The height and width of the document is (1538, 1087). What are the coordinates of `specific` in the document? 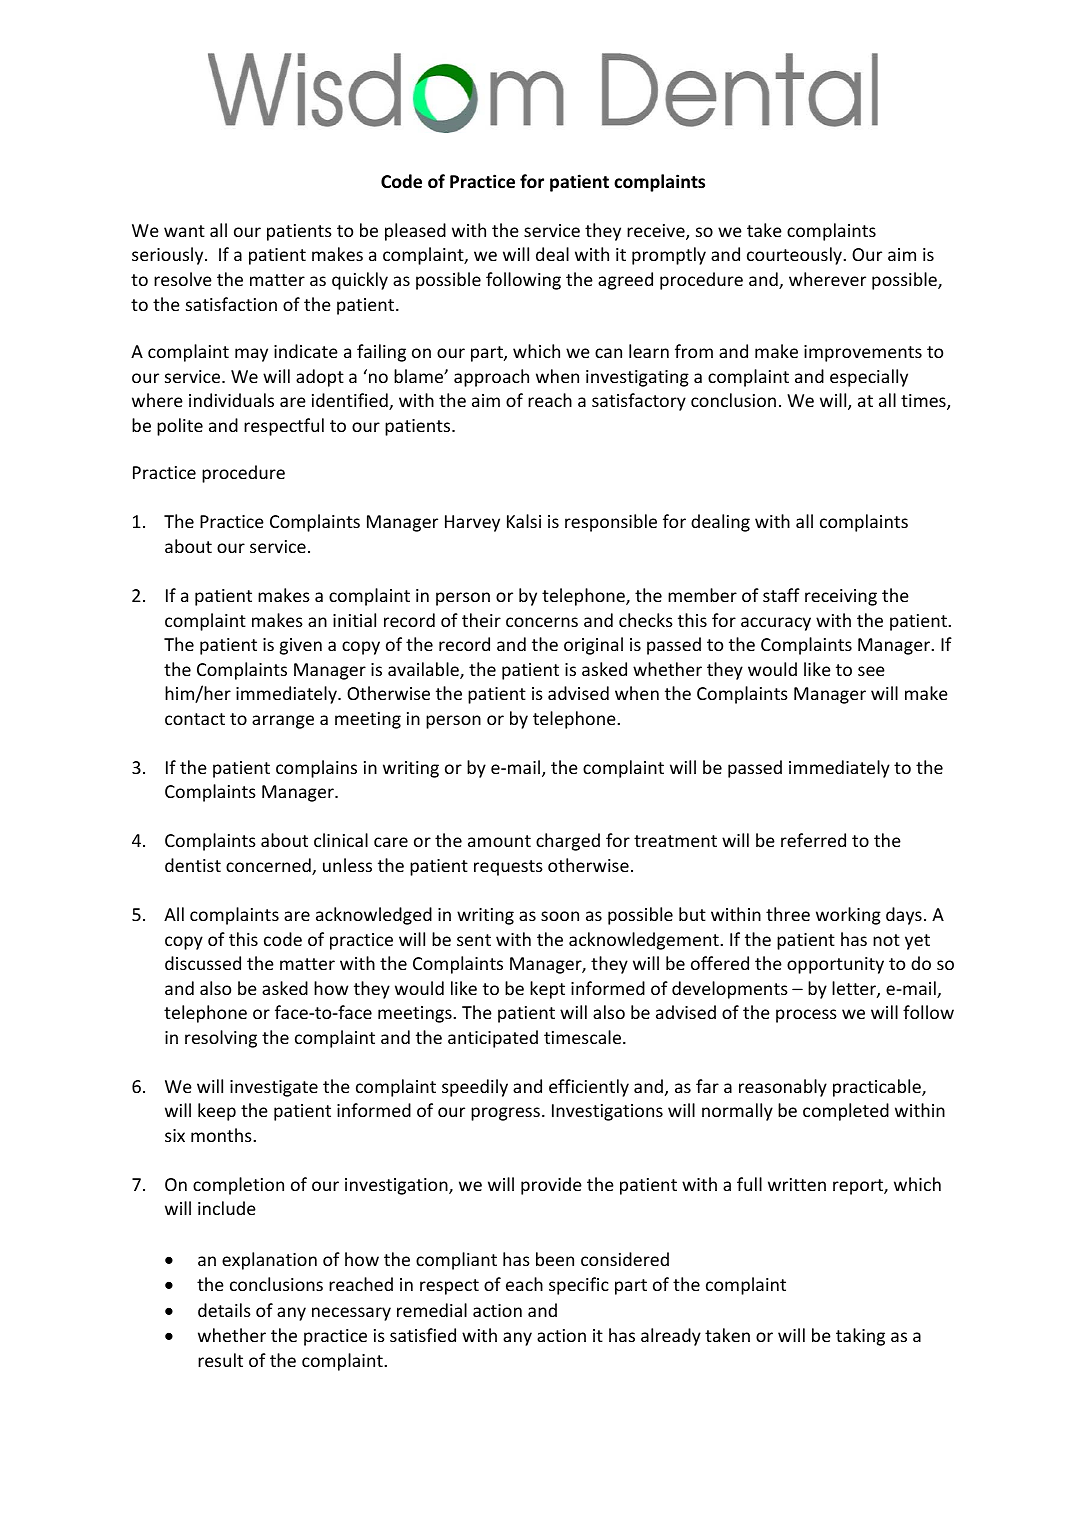 It's located at (579, 1286).
